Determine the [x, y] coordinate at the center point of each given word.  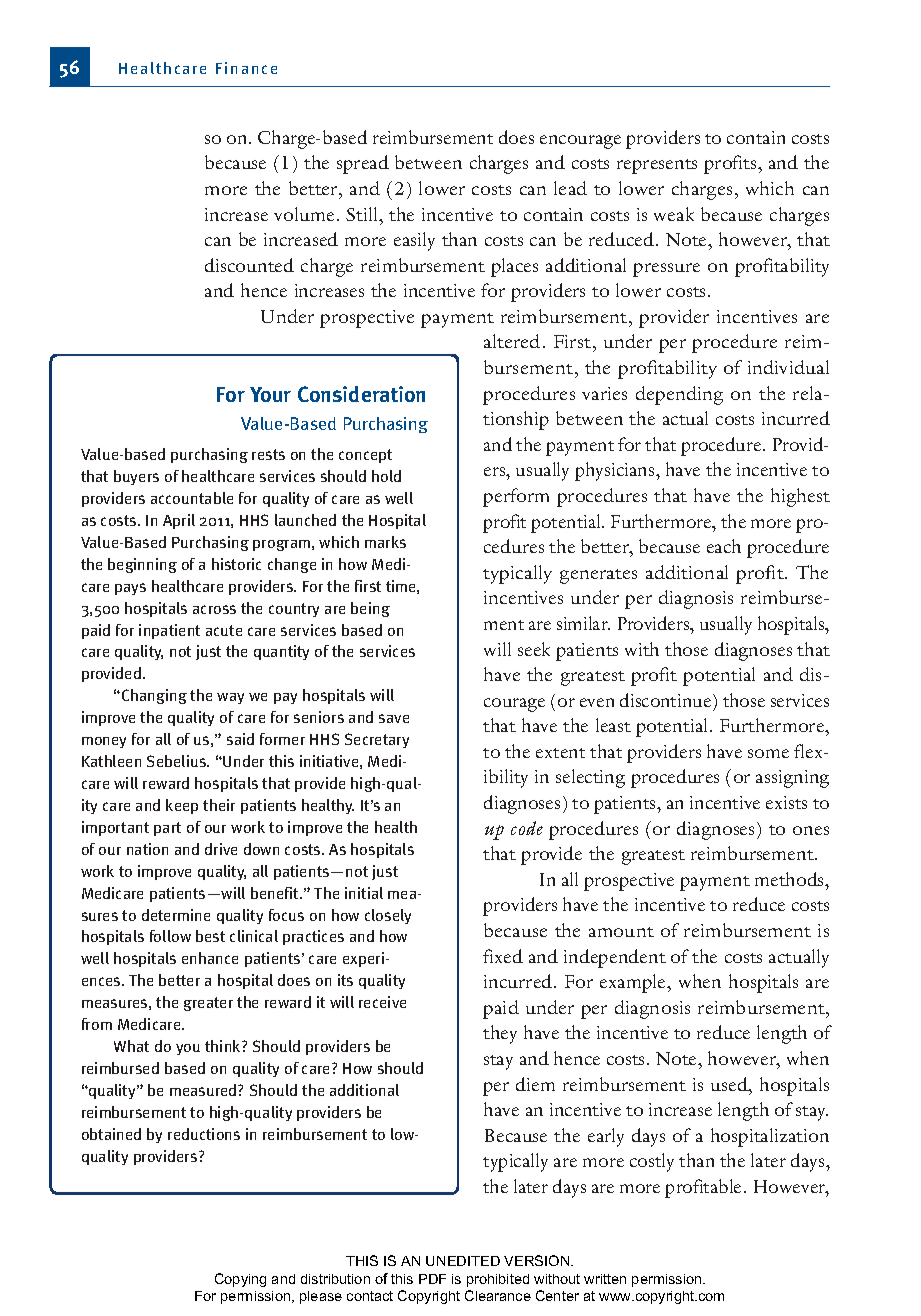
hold [386, 476]
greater [208, 1004]
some [768, 753]
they [500, 1034]
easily [414, 241]
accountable [192, 498]
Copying [240, 1280]
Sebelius [178, 761]
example [634, 983]
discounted [249, 265]
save [394, 718]
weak [674, 214]
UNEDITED [463, 1261]
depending [679, 395]
